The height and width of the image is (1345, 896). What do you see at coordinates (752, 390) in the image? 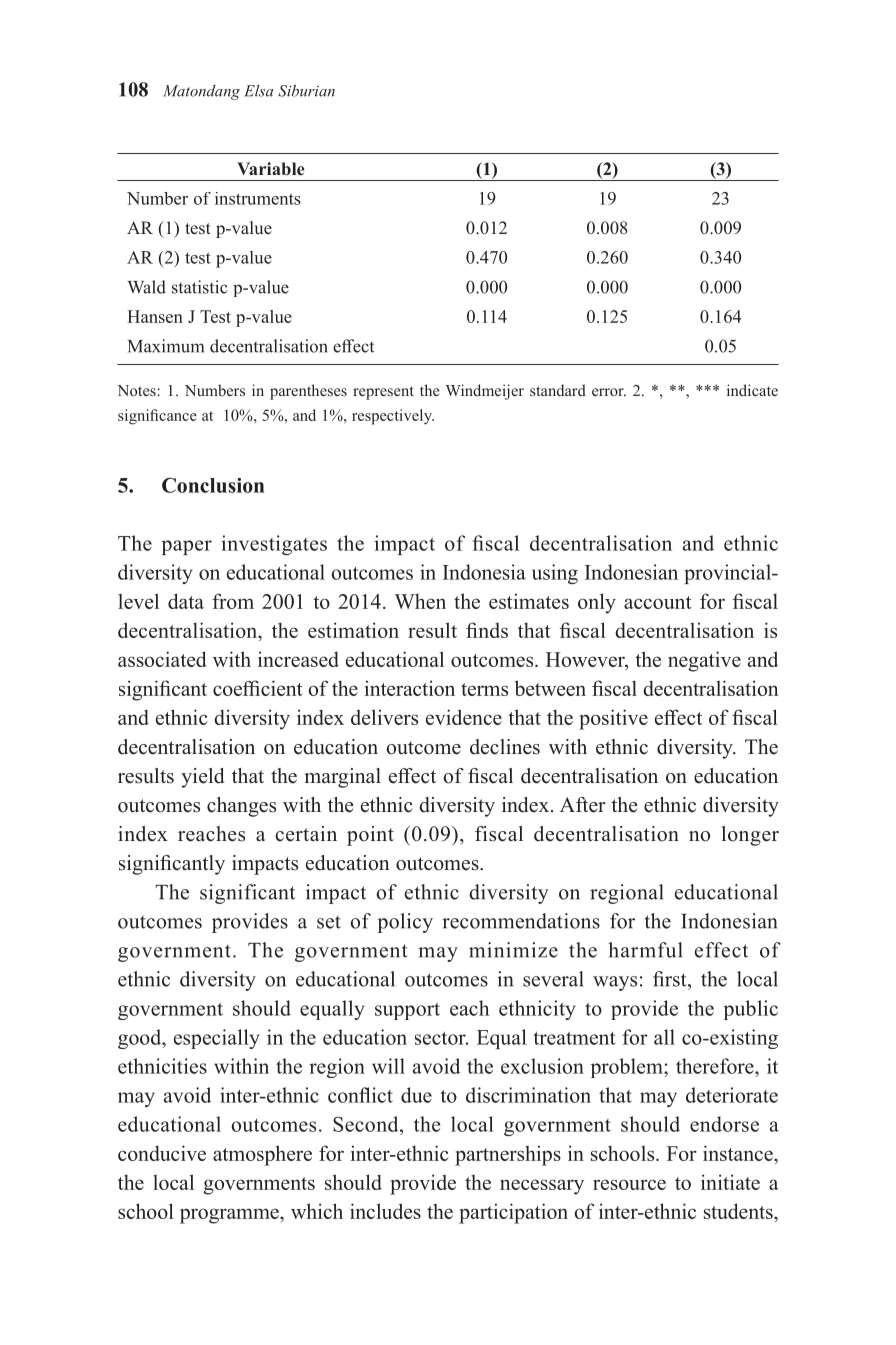
I see `indicate` at bounding box center [752, 390].
